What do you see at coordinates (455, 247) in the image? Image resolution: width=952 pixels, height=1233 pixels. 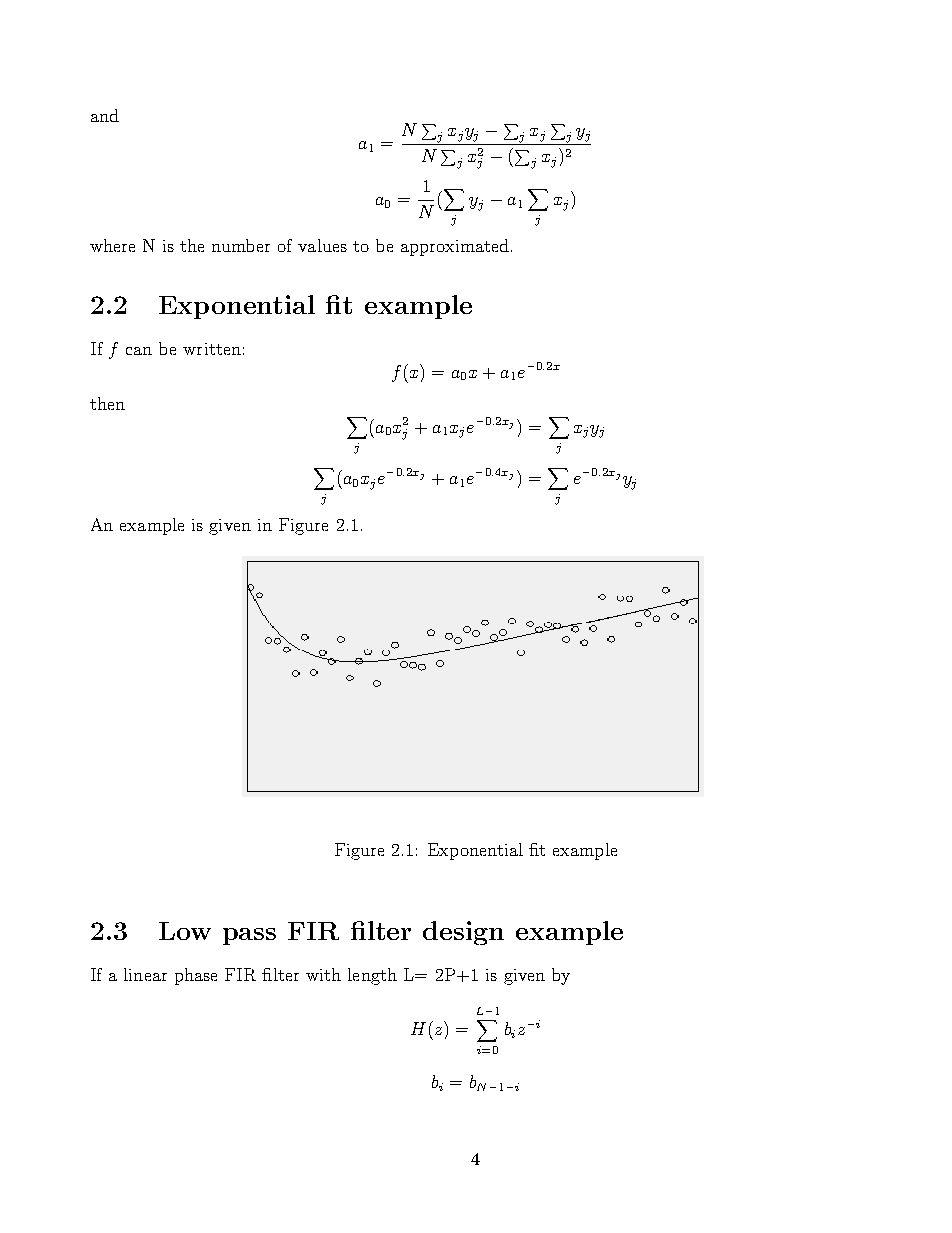 I see `approximated` at bounding box center [455, 247].
